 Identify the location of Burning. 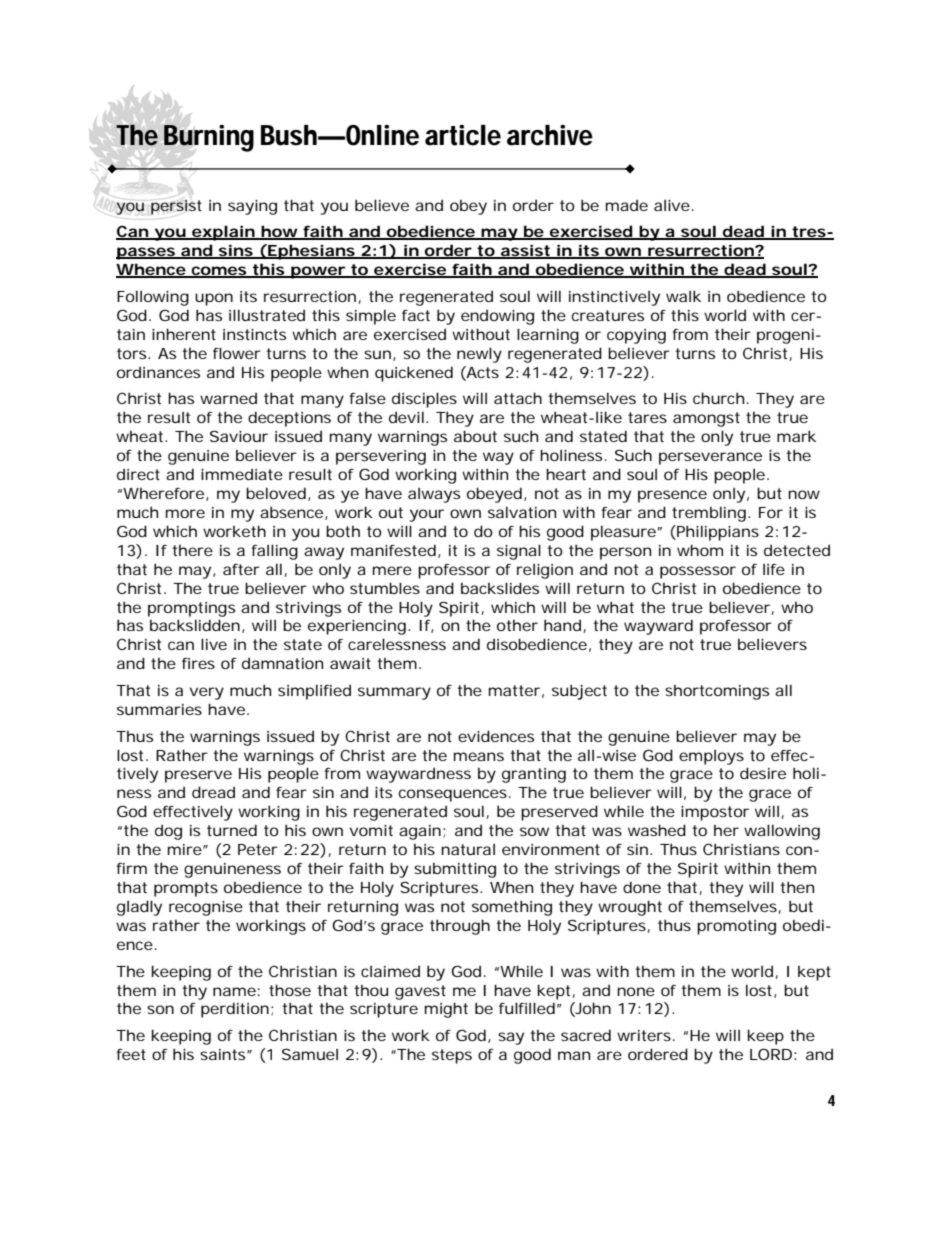
(209, 138).
